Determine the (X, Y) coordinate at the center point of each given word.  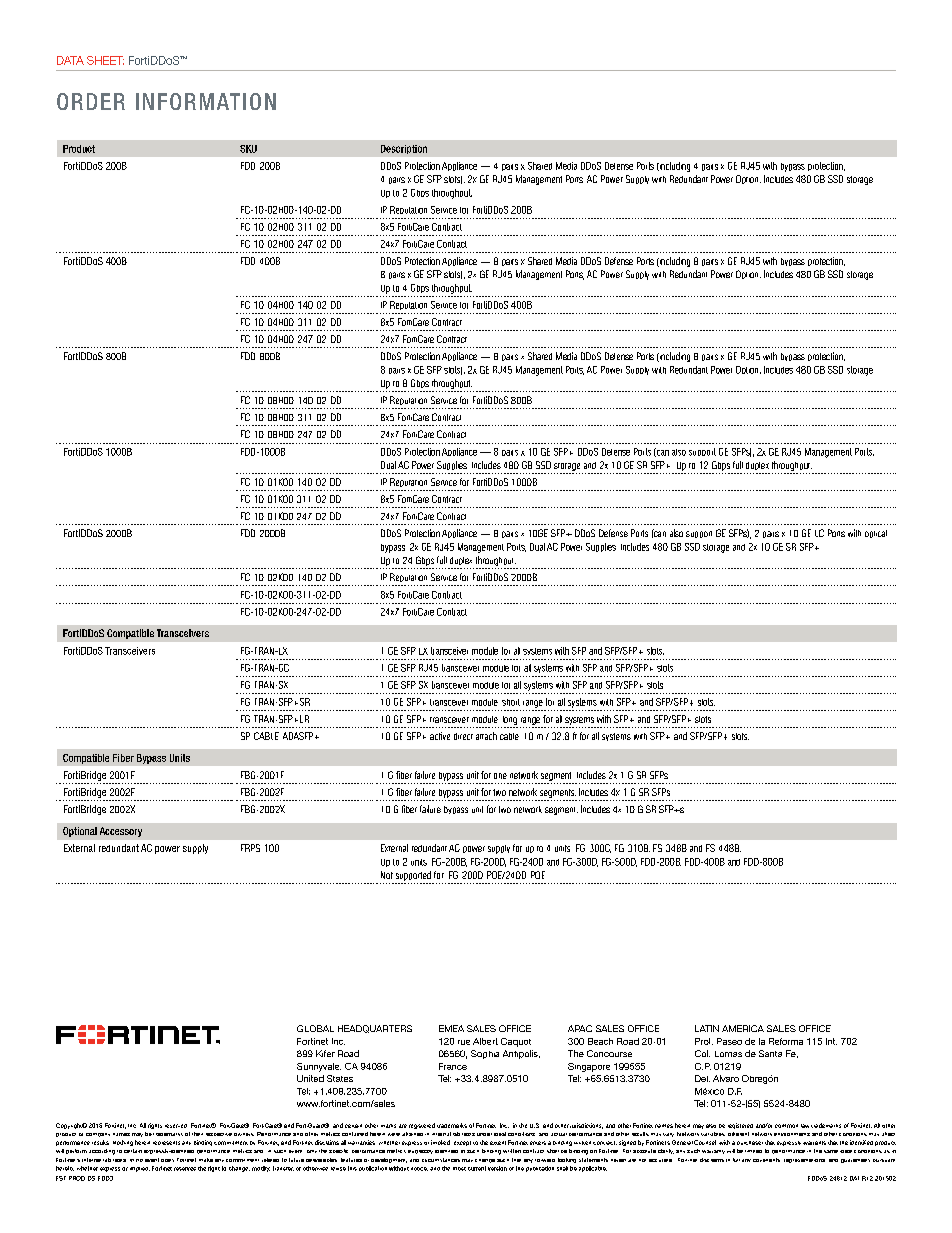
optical (876, 534)
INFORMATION (206, 101)
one (500, 776)
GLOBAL (315, 1028)
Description (404, 149)
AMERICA (743, 1028)
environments (792, 1134)
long (510, 720)
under (484, 1134)
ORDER (91, 101)
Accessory (121, 832)
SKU (248, 149)
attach (486, 736)
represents (166, 1143)
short (511, 702)
